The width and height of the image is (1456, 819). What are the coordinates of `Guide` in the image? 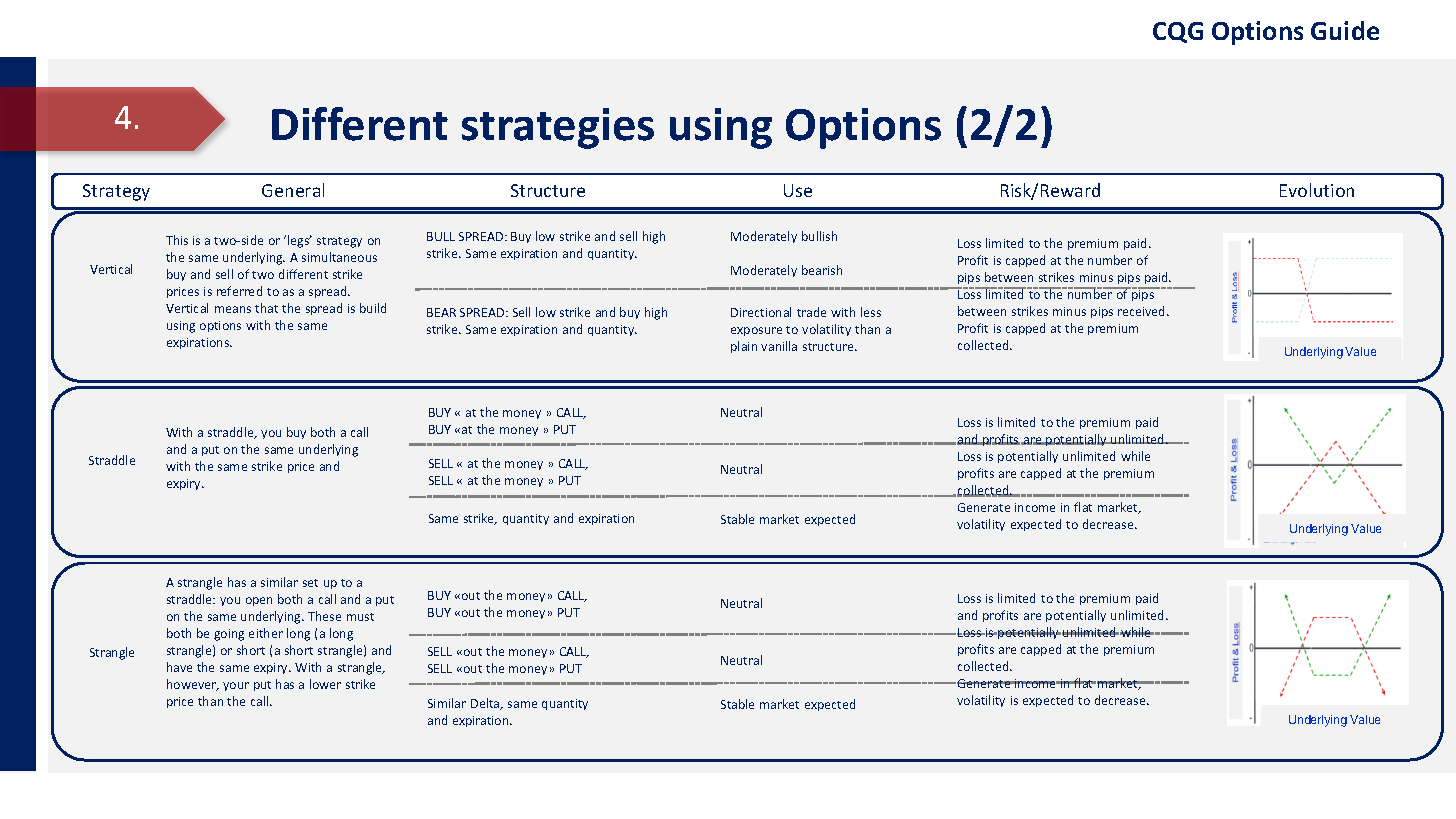 It's located at (1345, 30).
